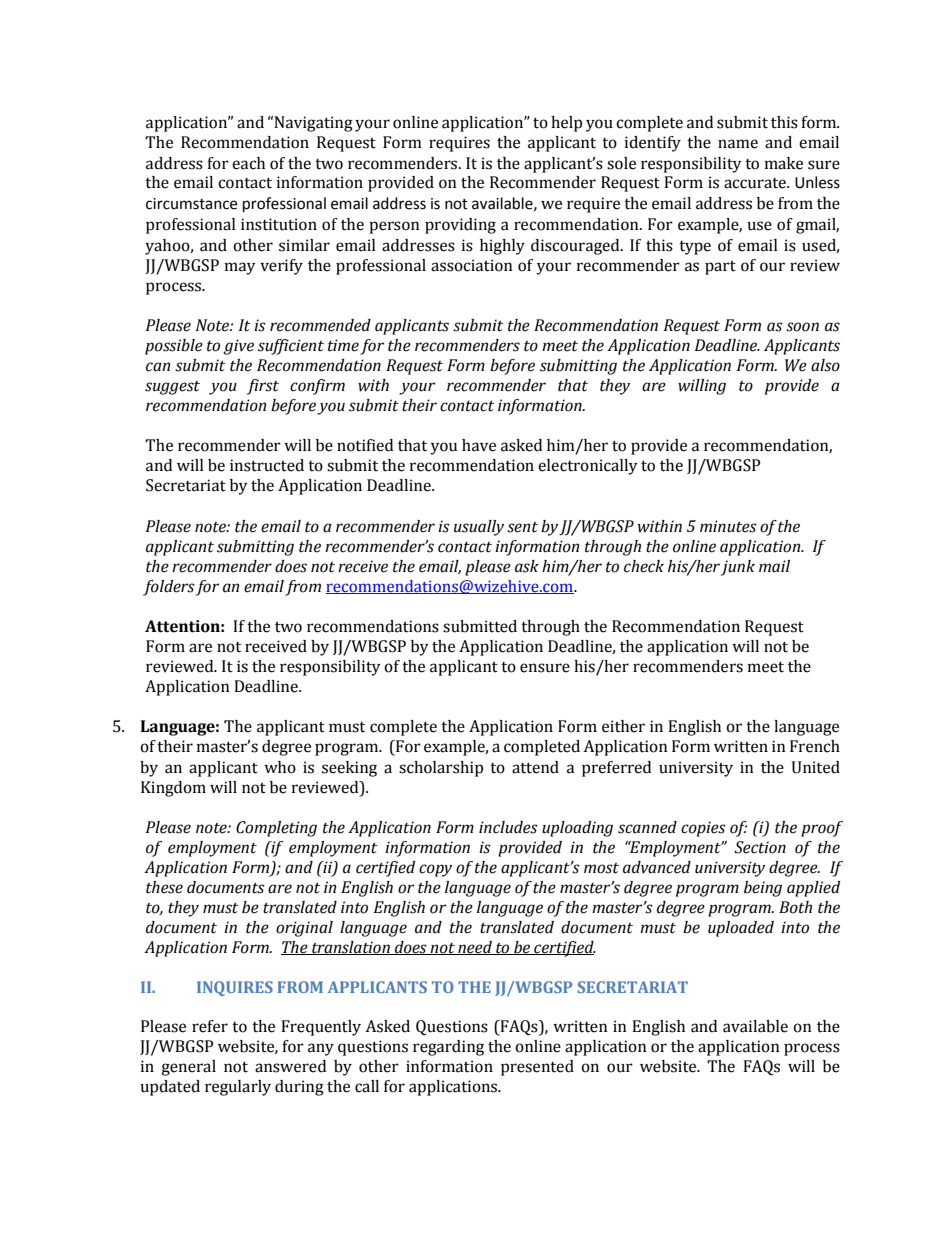 The height and width of the image is (1233, 952). What do you see at coordinates (763, 889) in the image?
I see `being` at bounding box center [763, 889].
